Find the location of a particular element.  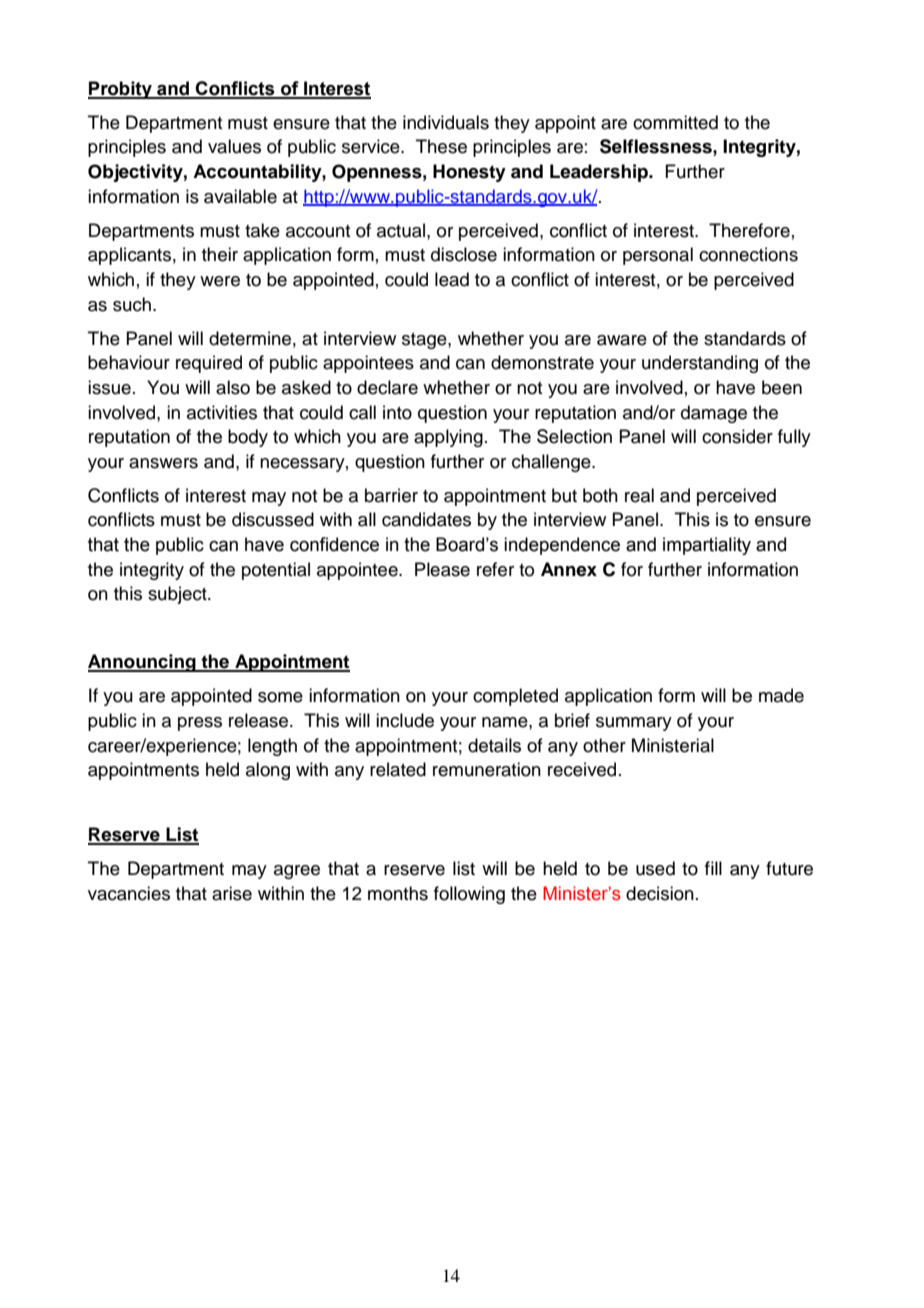

activities is located at coordinates (222, 412).
